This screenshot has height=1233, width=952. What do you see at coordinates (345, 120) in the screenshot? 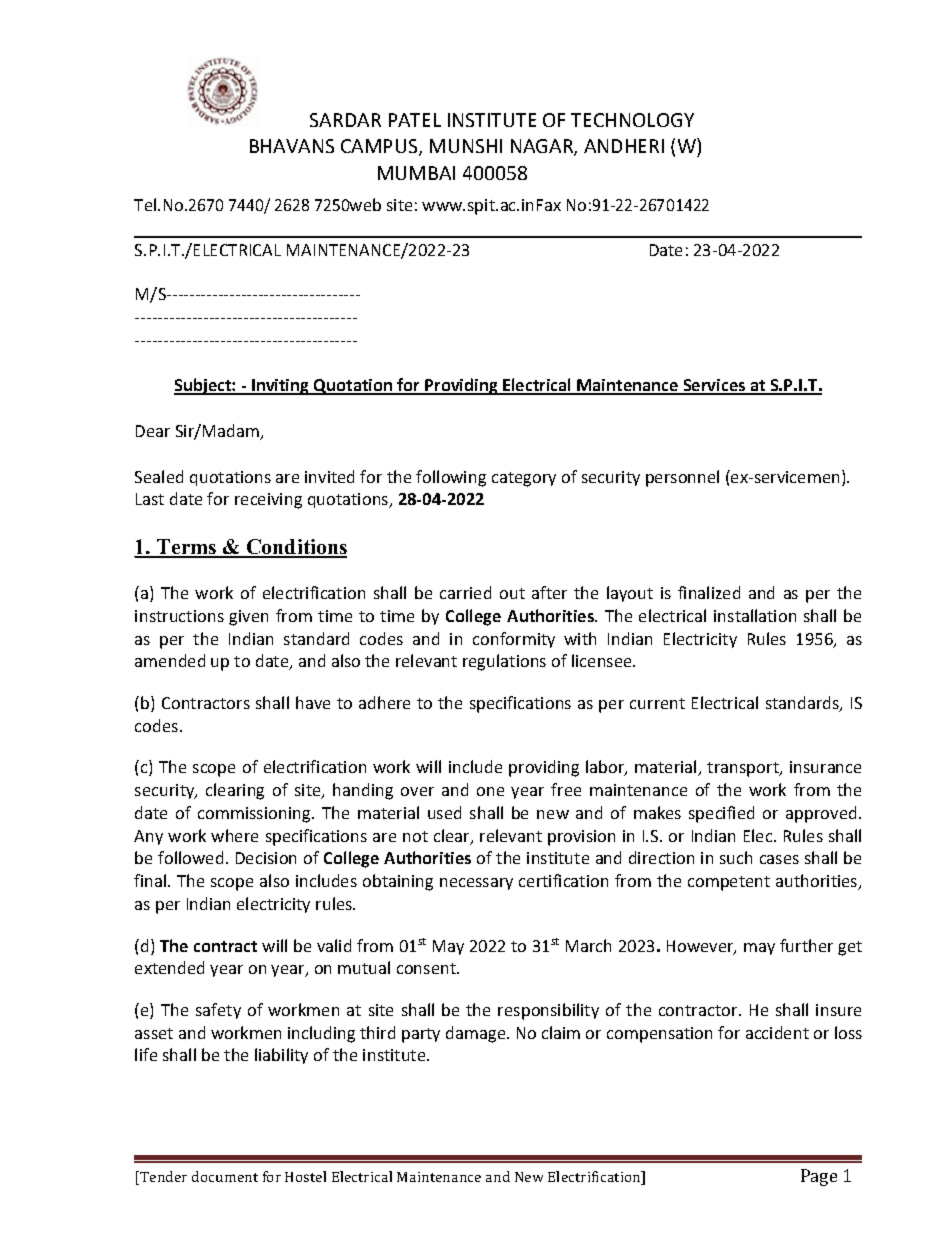
I see `SARDAR` at bounding box center [345, 120].
